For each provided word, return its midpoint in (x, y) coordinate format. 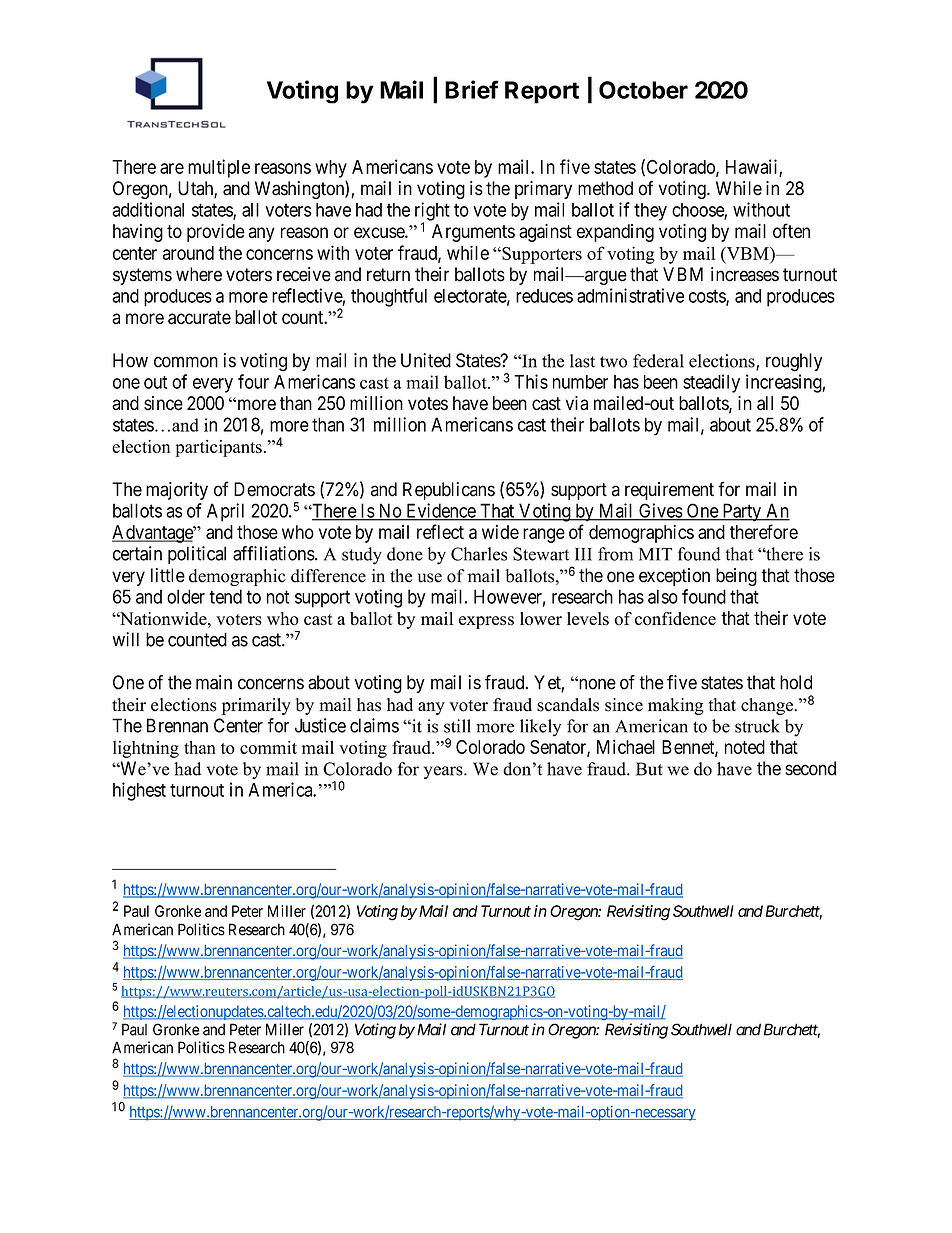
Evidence (440, 511)
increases (745, 274)
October (643, 90)
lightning (146, 749)
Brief (472, 89)
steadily (711, 383)
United (426, 360)
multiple (219, 168)
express (486, 622)
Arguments (473, 233)
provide (216, 233)
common (186, 362)
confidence (675, 619)
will (125, 639)
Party (741, 512)
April (225, 512)
